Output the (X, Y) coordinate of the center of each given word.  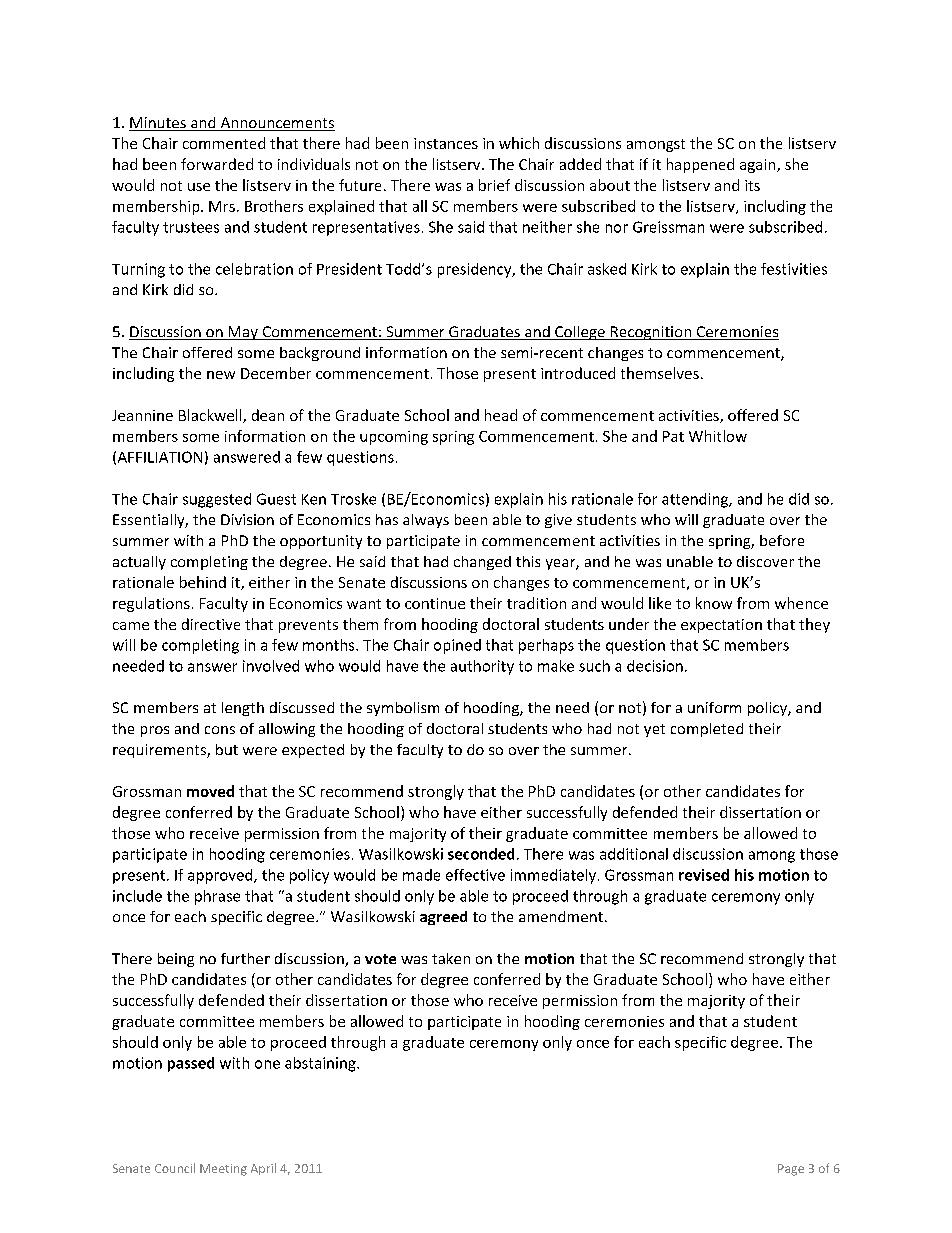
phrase (217, 897)
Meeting (223, 1170)
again (759, 166)
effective (475, 875)
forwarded (217, 164)
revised (704, 875)
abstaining (321, 1064)
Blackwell (211, 416)
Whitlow (718, 436)
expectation (721, 626)
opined (457, 646)
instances (446, 143)
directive (211, 624)
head (501, 415)
